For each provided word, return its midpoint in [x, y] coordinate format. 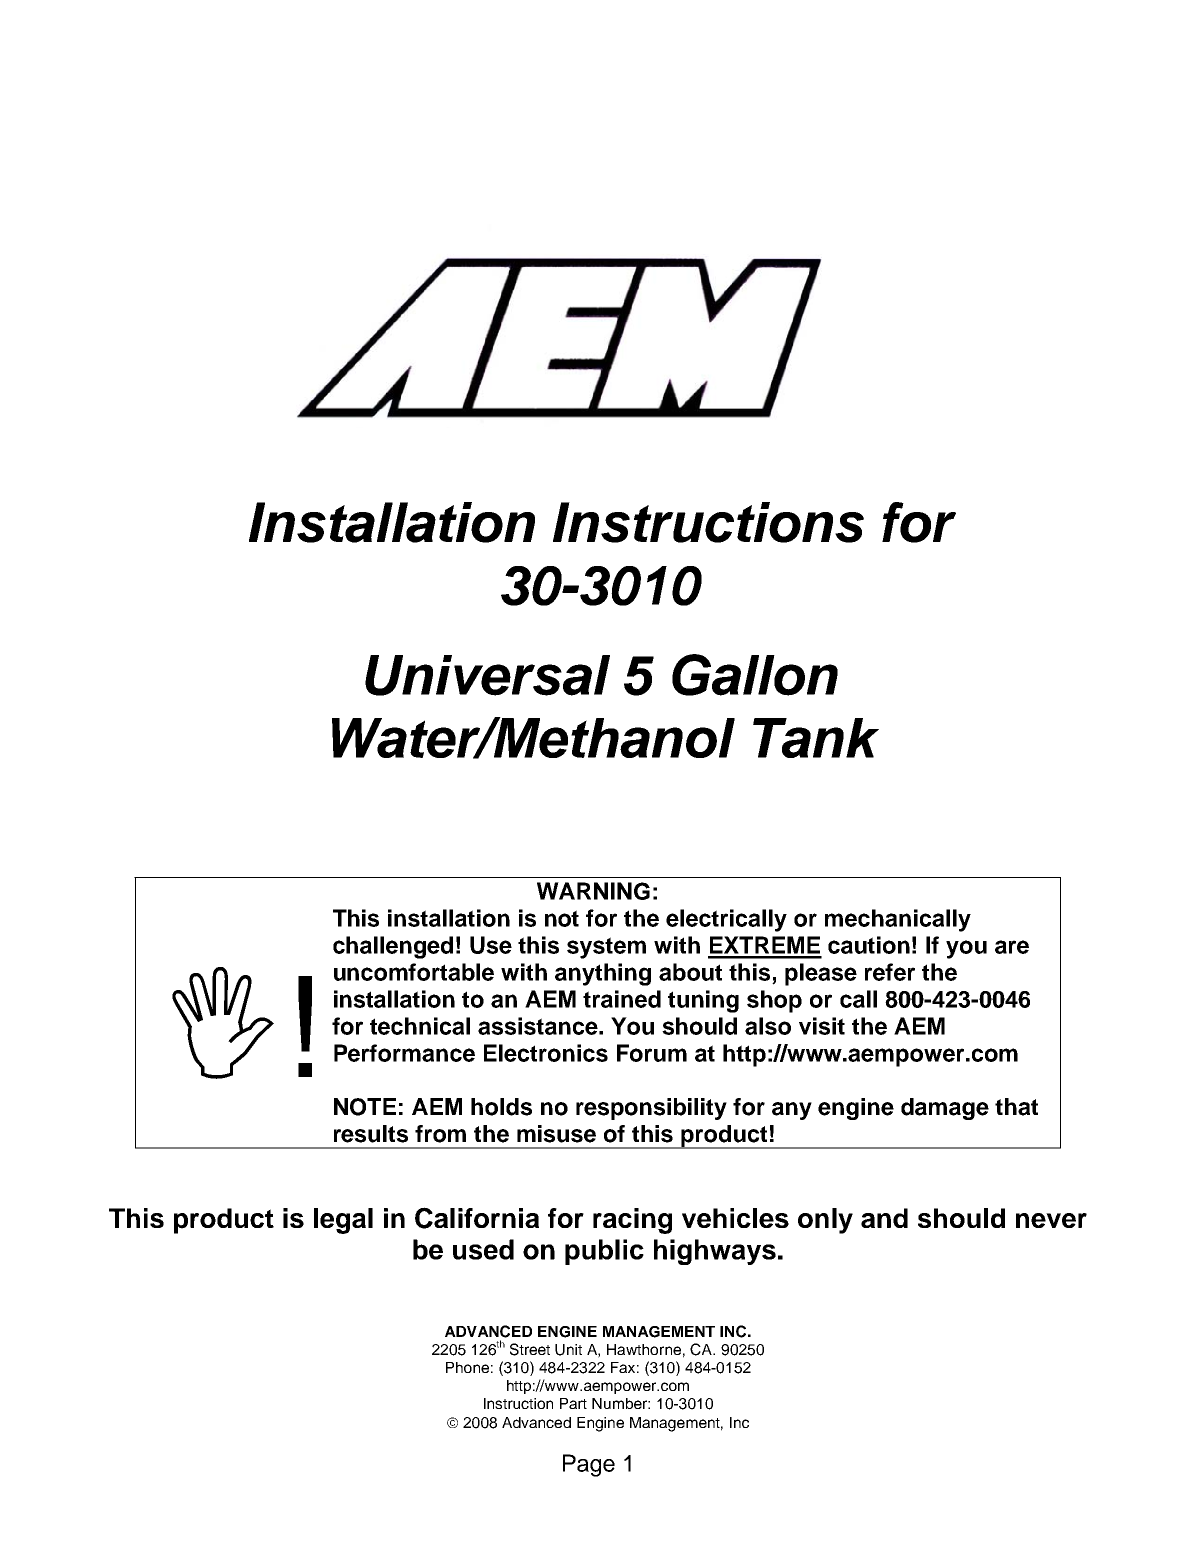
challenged [393, 947]
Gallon [755, 675]
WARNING [593, 891]
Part [573, 1403]
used [483, 1249]
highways [715, 1252]
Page [589, 1465]
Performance [404, 1053]
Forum [652, 1053]
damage [945, 1109]
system [606, 948]
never [1051, 1220]
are [1012, 947]
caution [869, 945]
